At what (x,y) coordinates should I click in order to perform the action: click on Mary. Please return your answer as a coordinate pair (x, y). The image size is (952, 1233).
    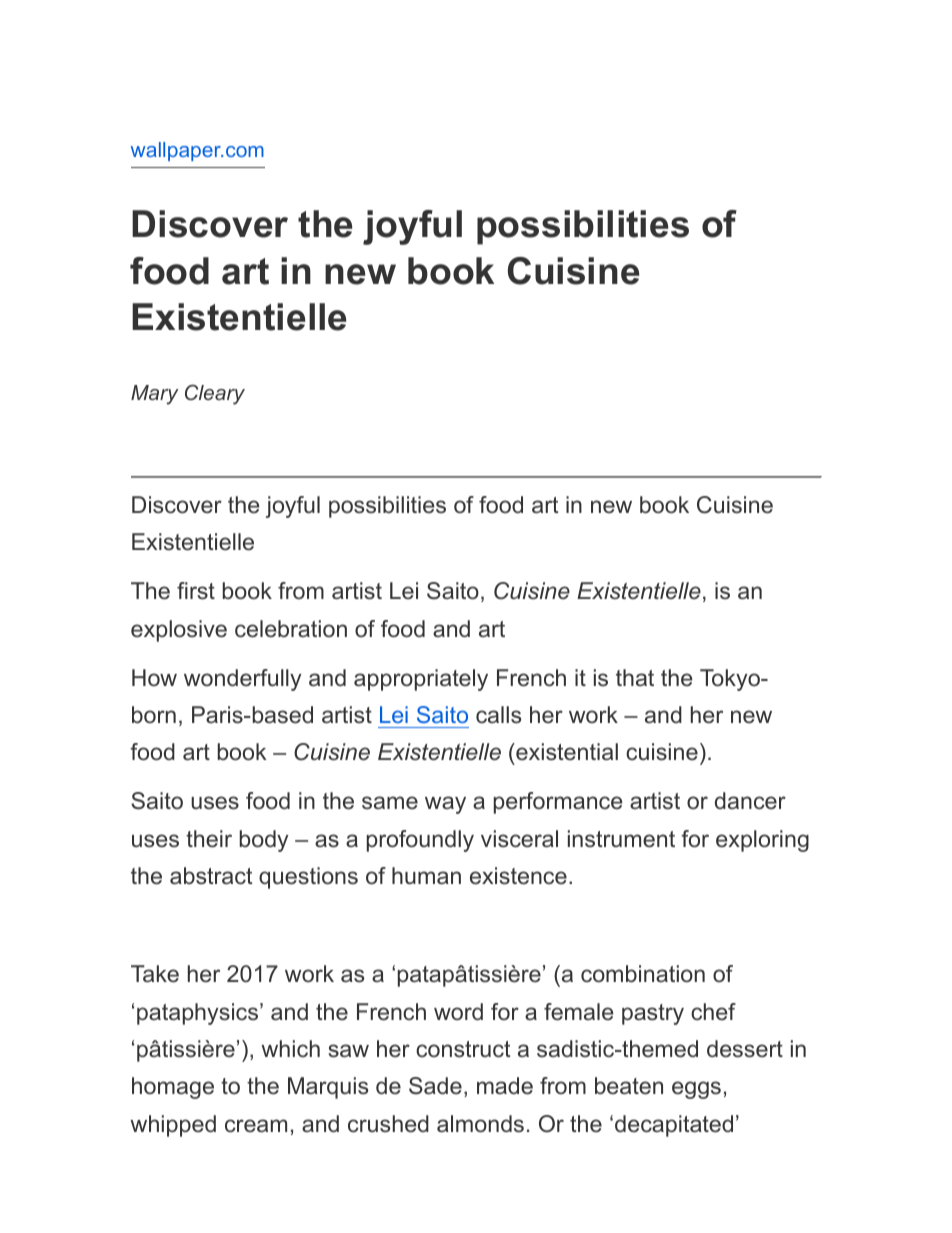
    Looking at the image, I should click on (155, 395).
